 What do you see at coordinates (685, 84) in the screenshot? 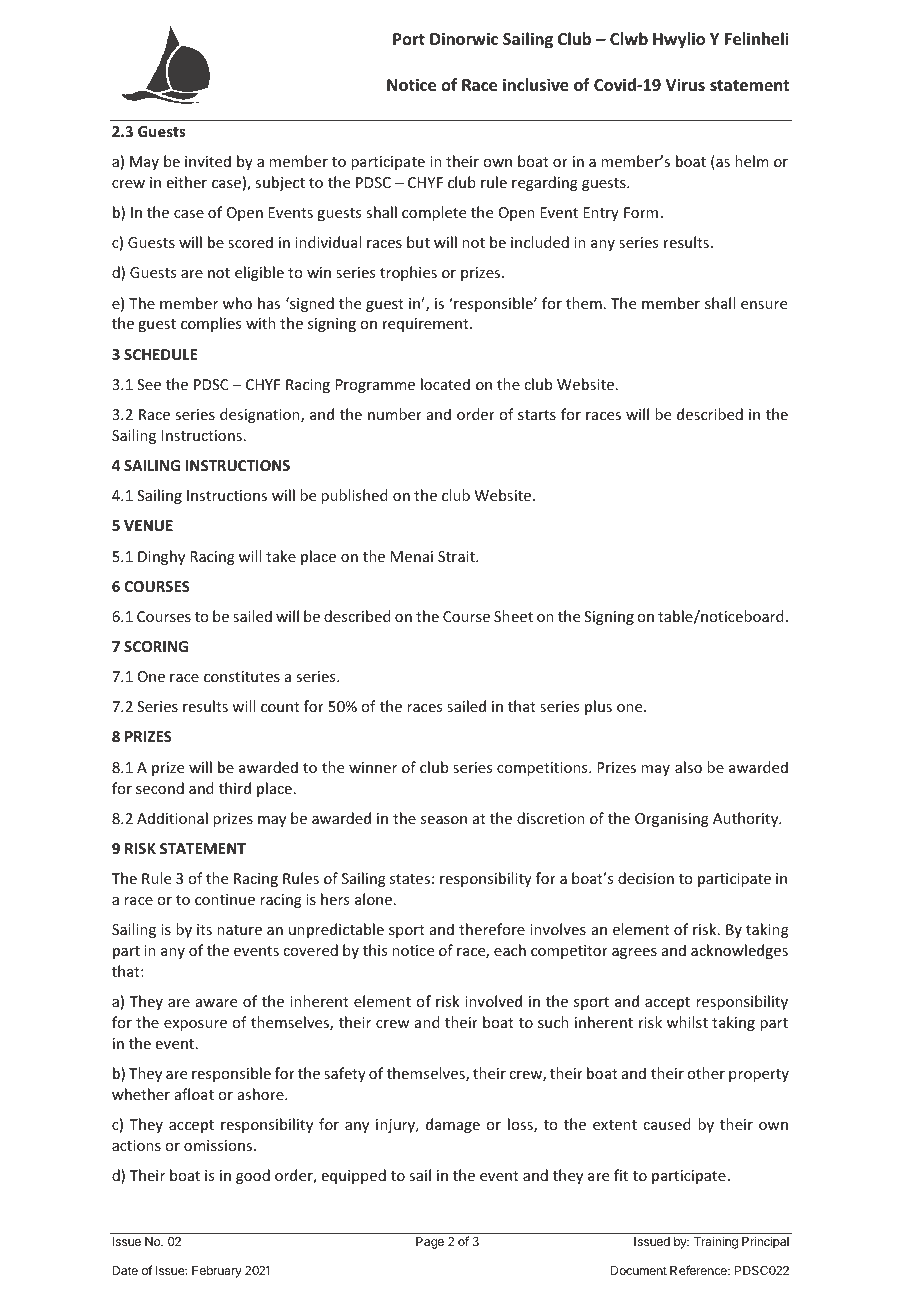
I see `Virus` at bounding box center [685, 84].
